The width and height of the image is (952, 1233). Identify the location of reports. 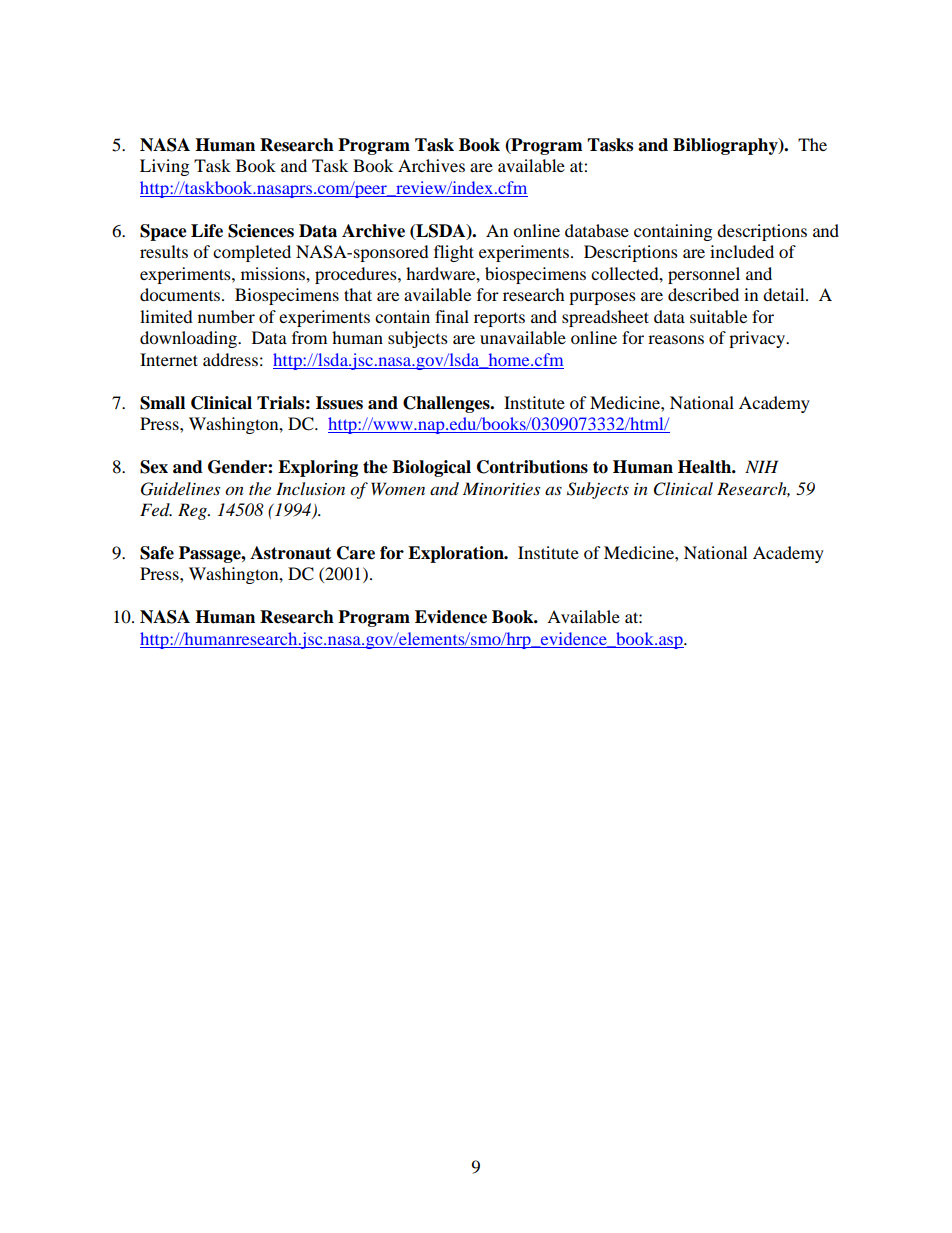
(499, 319).
